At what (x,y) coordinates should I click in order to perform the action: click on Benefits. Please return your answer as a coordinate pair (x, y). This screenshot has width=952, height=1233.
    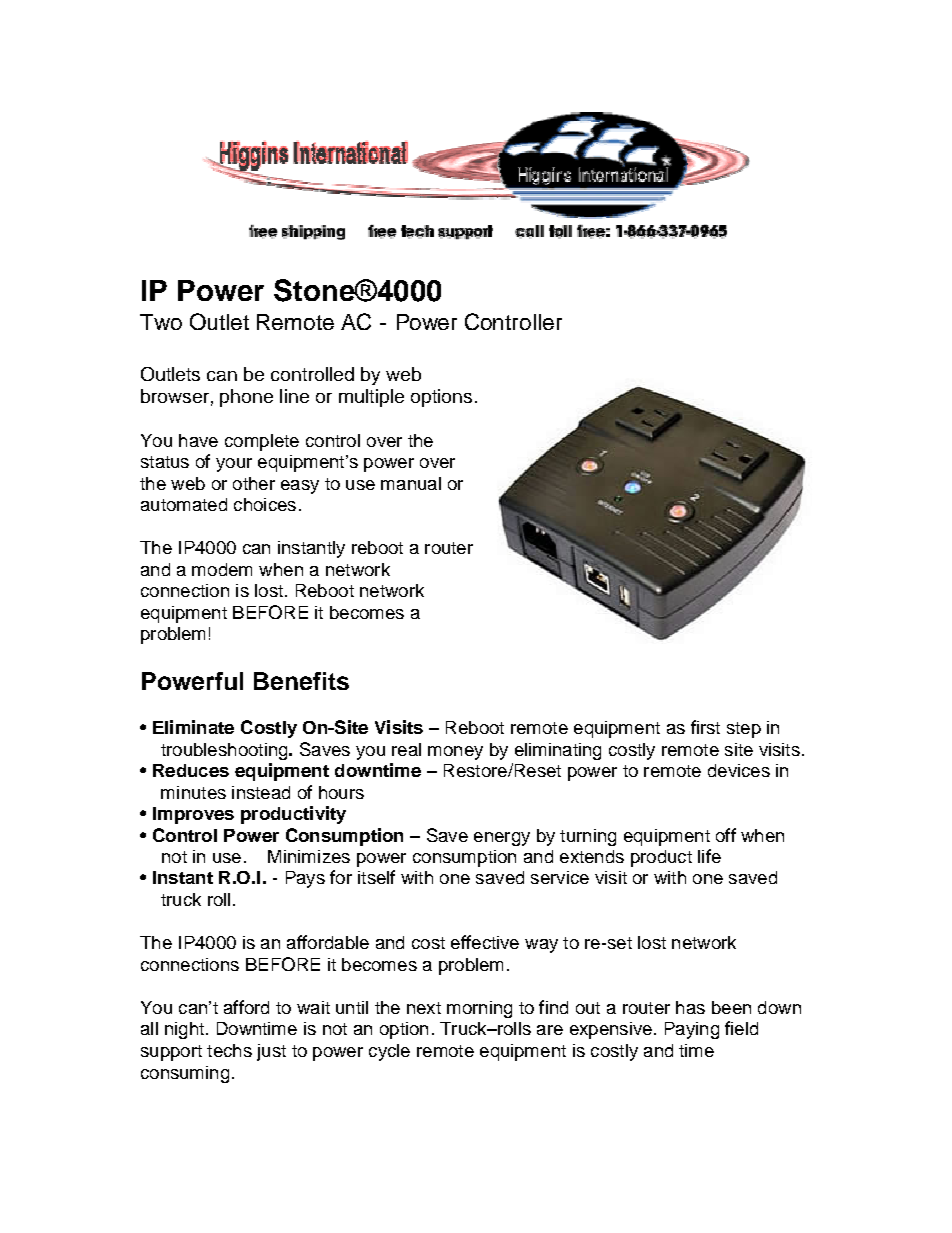
    Looking at the image, I should click on (301, 681).
